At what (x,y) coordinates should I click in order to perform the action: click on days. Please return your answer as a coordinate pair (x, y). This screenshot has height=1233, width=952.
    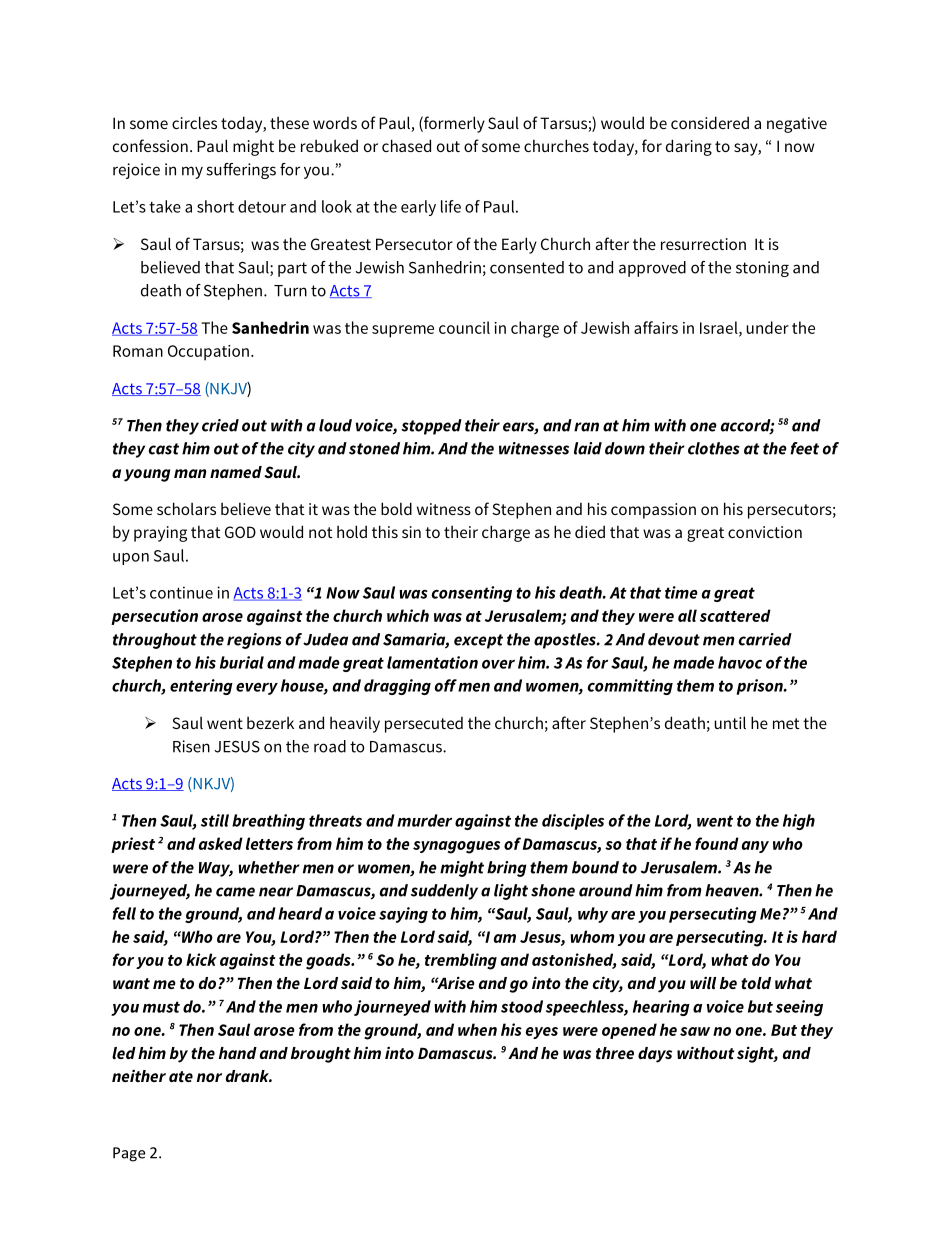
    Looking at the image, I should click on (655, 1055).
